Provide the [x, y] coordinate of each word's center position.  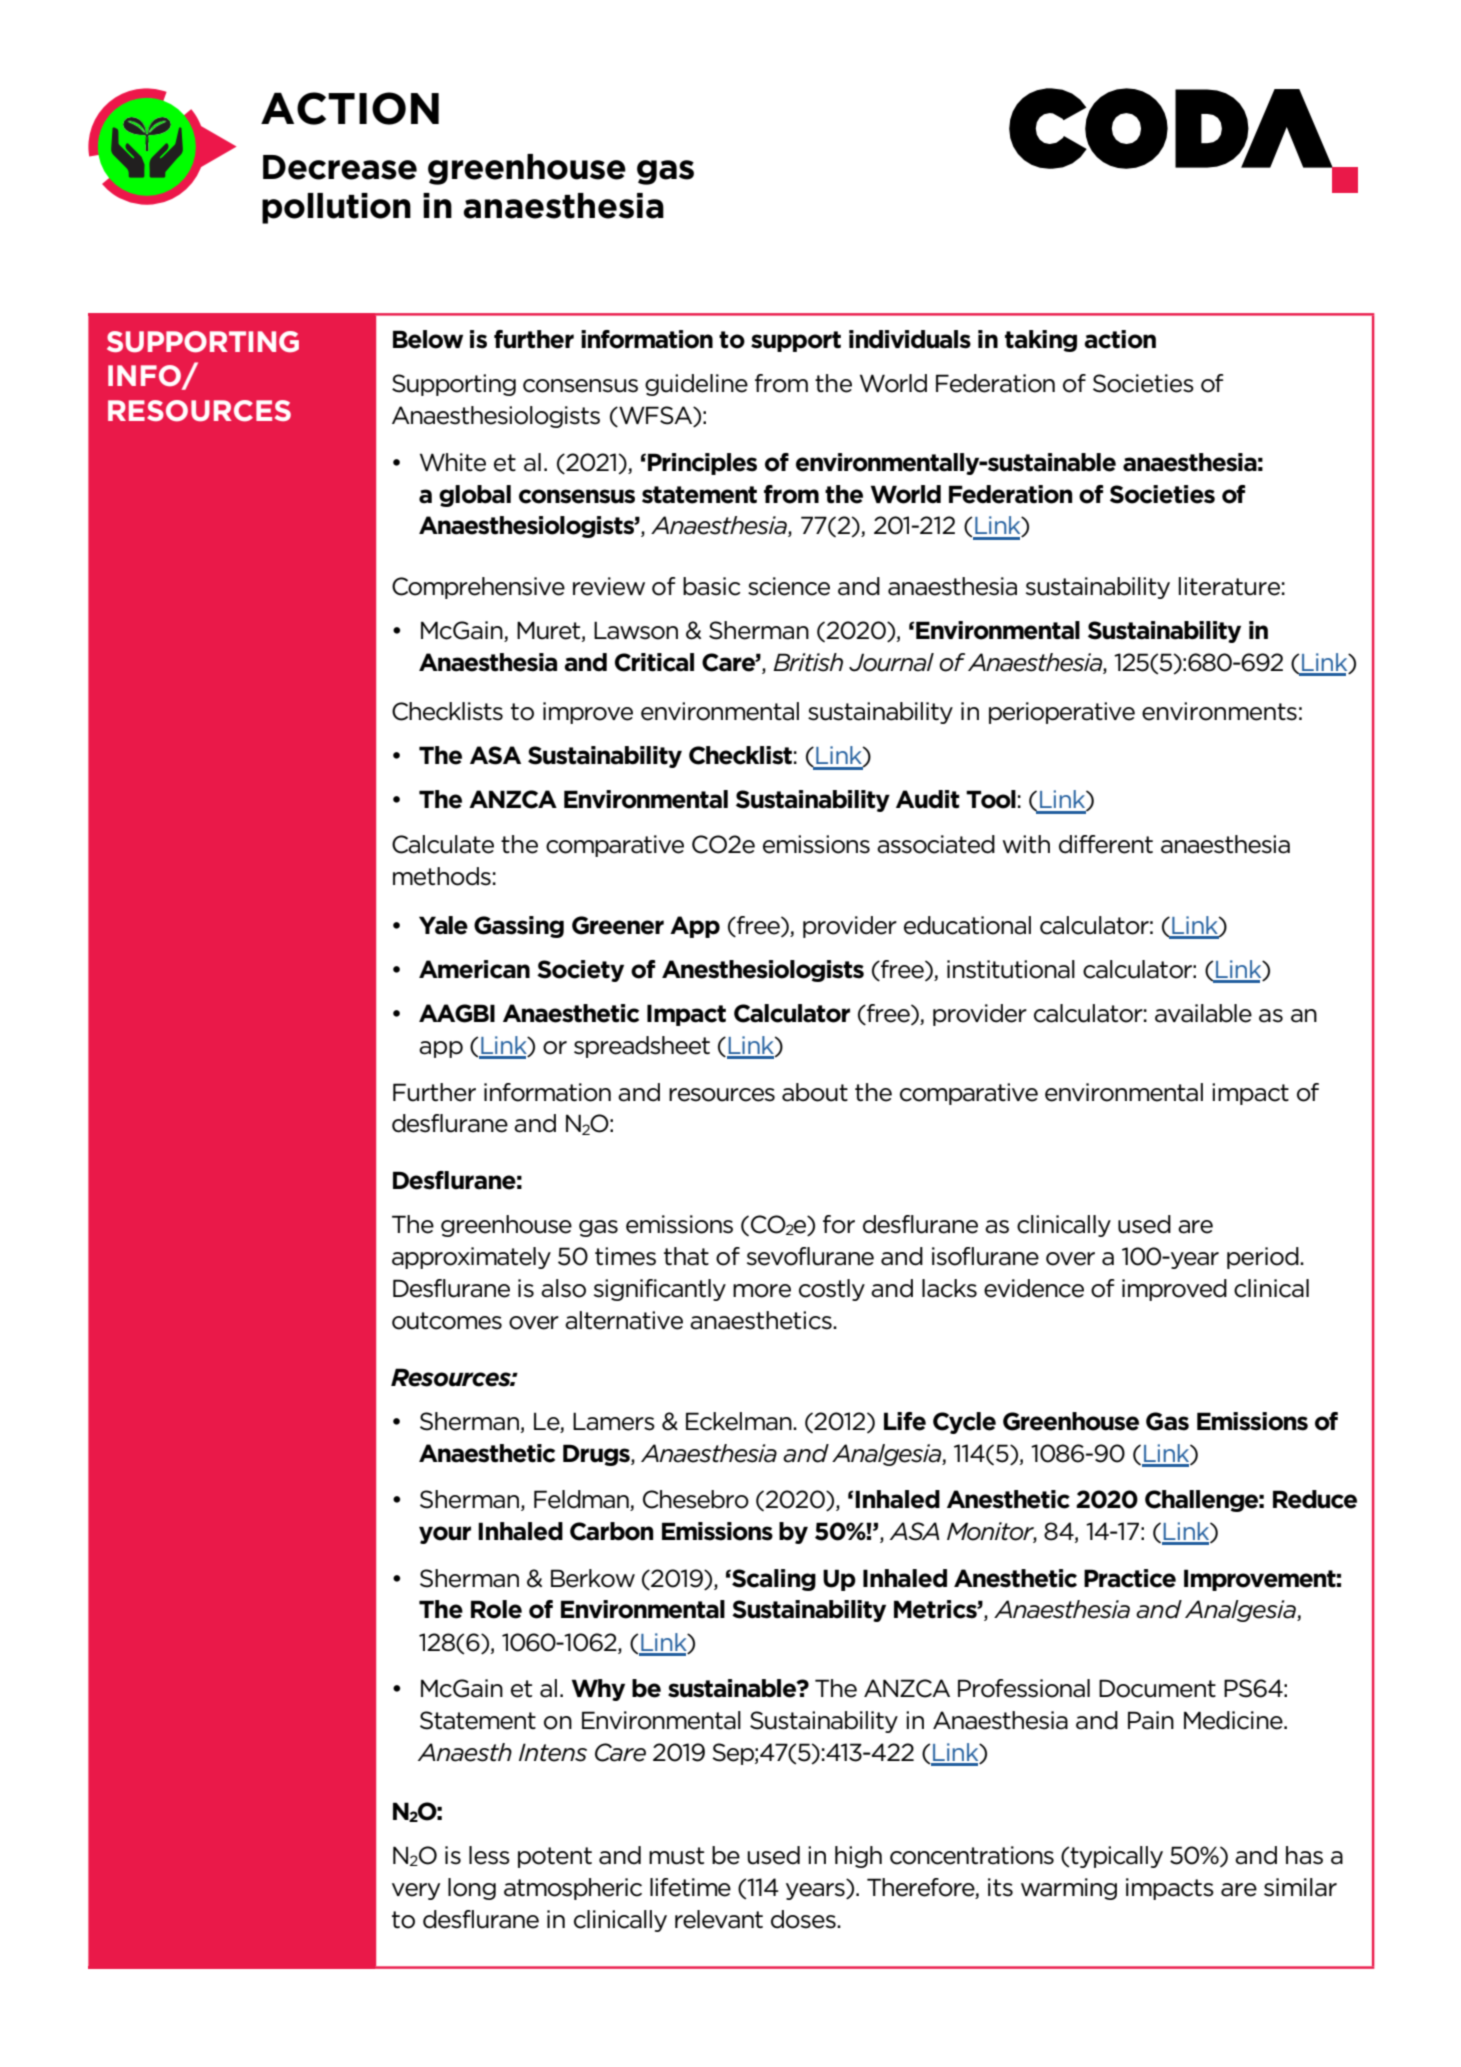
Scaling [773, 1580]
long [472, 1889]
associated [936, 844]
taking [1041, 341]
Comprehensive [478, 588]
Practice [1130, 1578]
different [1106, 844]
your [445, 1535]
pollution [336, 208]
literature [1229, 586]
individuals [910, 339]
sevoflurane [810, 1256]
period [1264, 1258]
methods [442, 876]
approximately [471, 1258]
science [789, 586]
